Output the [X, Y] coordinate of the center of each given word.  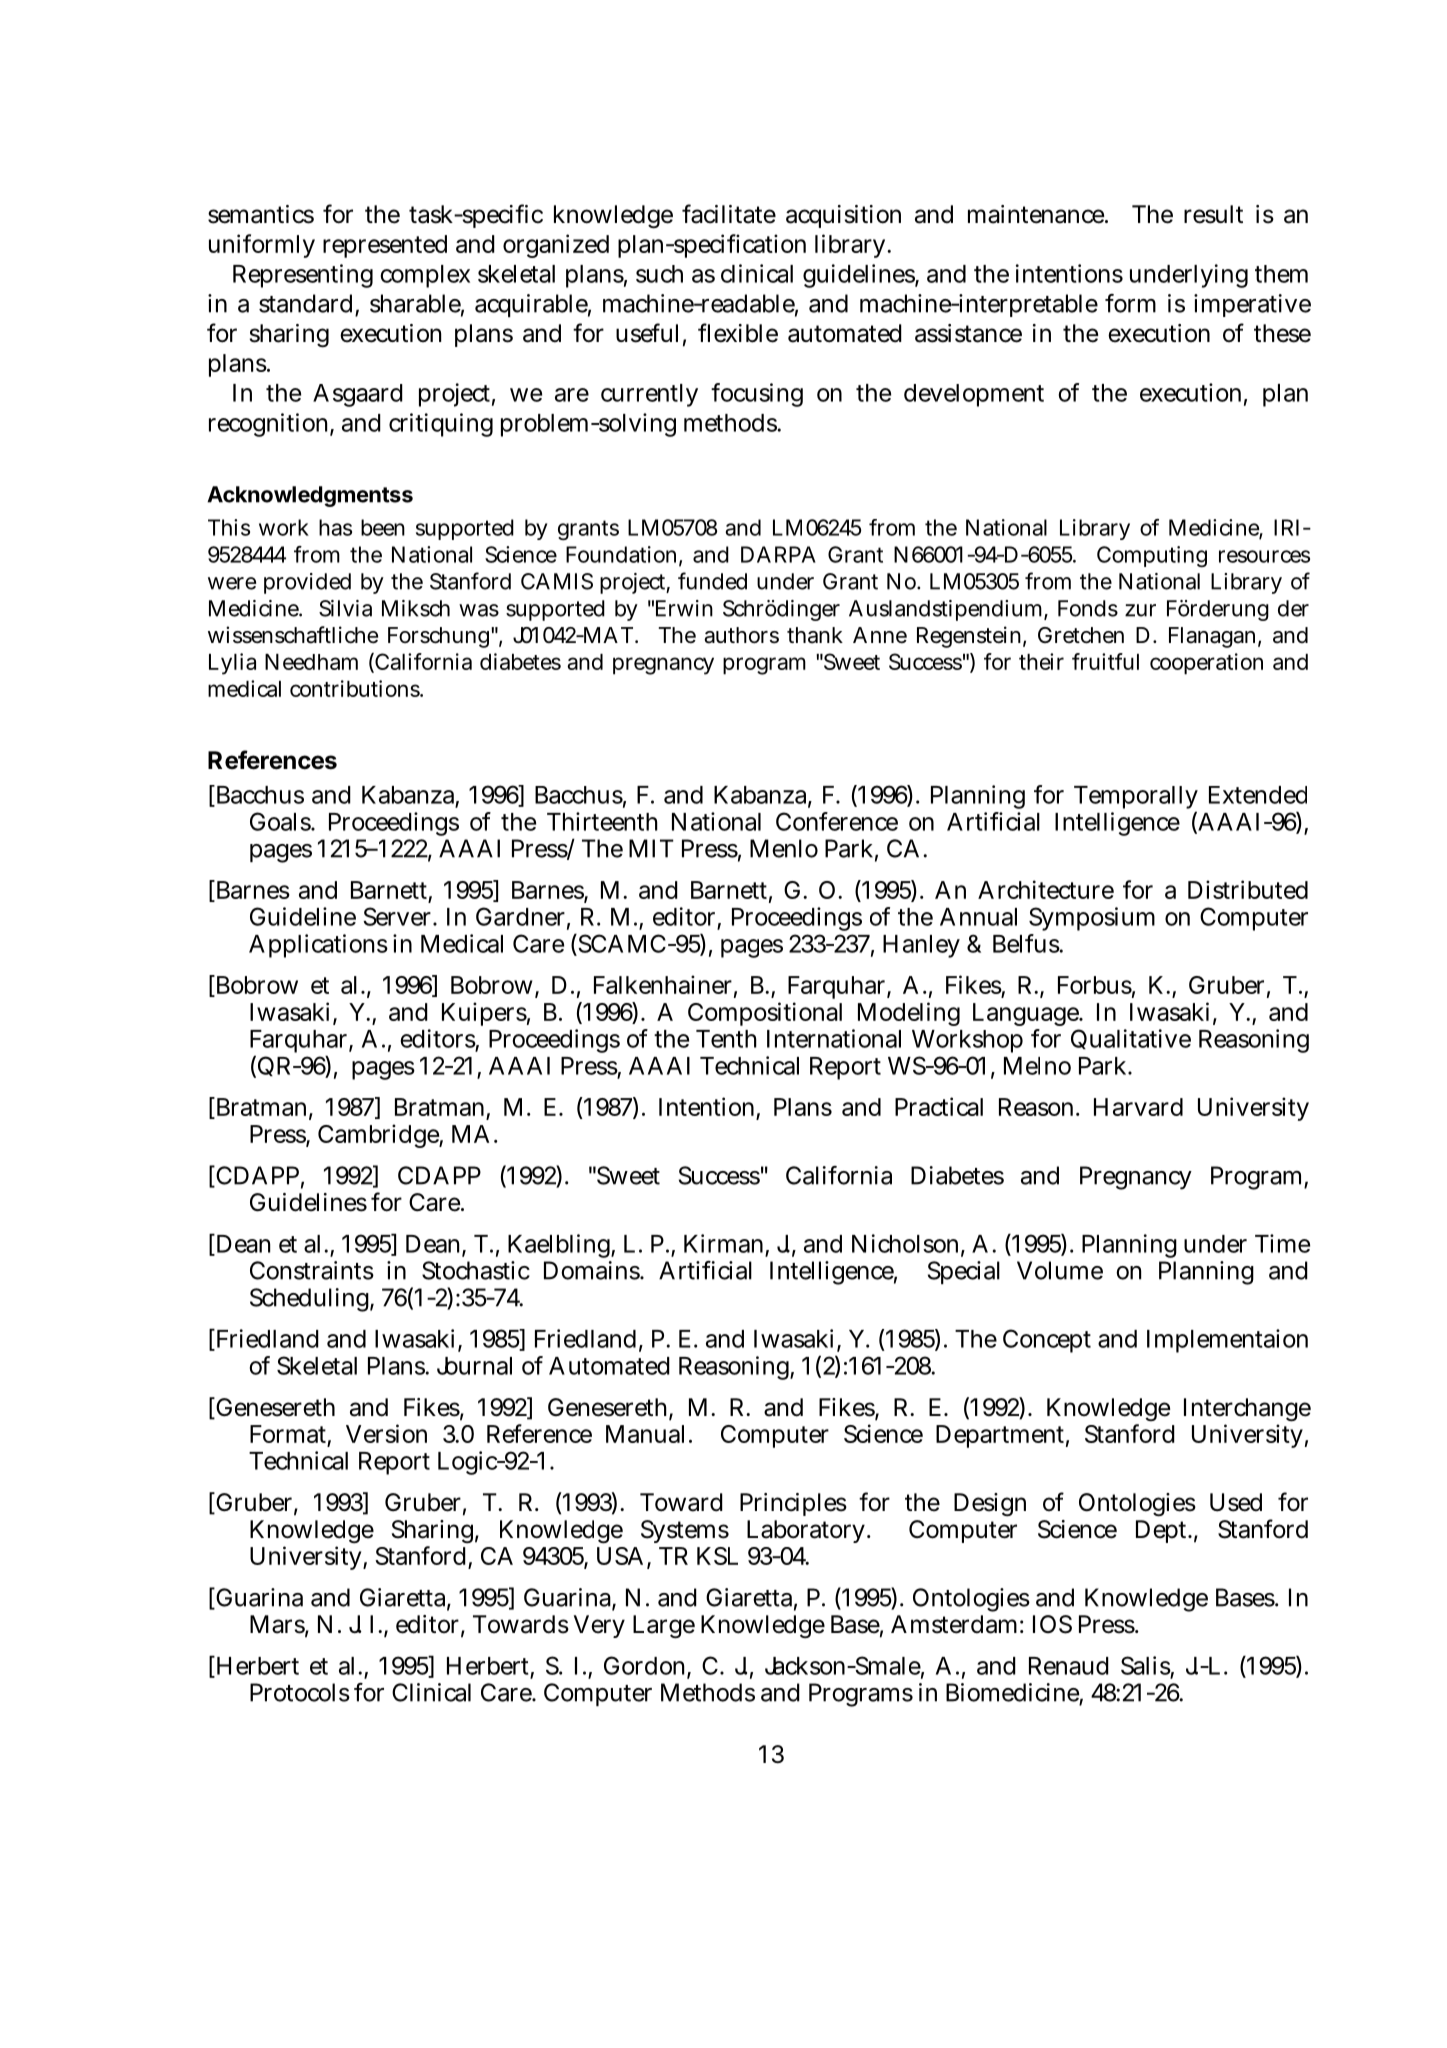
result [1213, 214]
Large [664, 1627]
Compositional [765, 1014]
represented [385, 246]
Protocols [300, 1692]
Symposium [1092, 919]
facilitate [729, 214]
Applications [318, 946]
